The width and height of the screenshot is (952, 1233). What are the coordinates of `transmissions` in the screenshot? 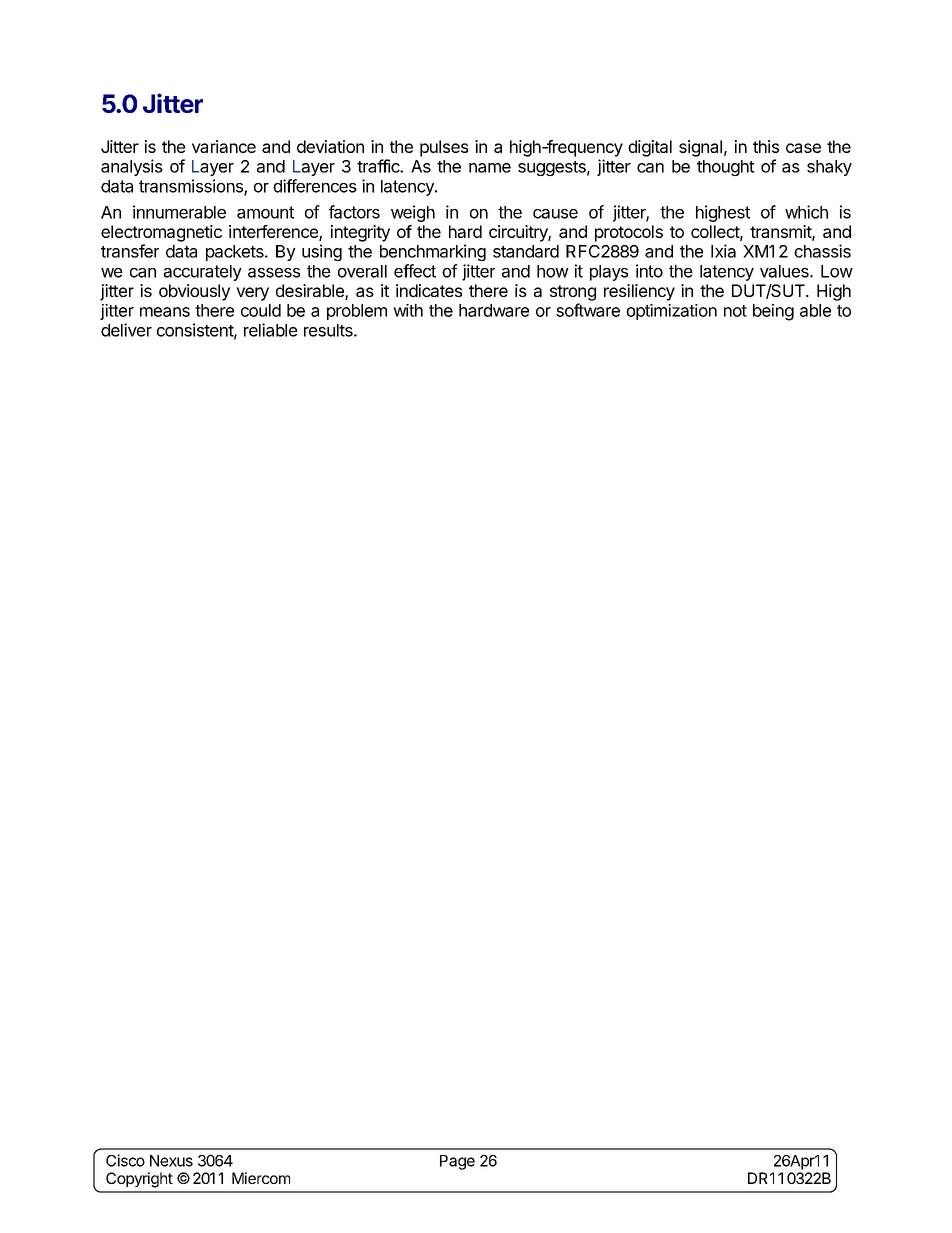 It's located at (192, 187).
